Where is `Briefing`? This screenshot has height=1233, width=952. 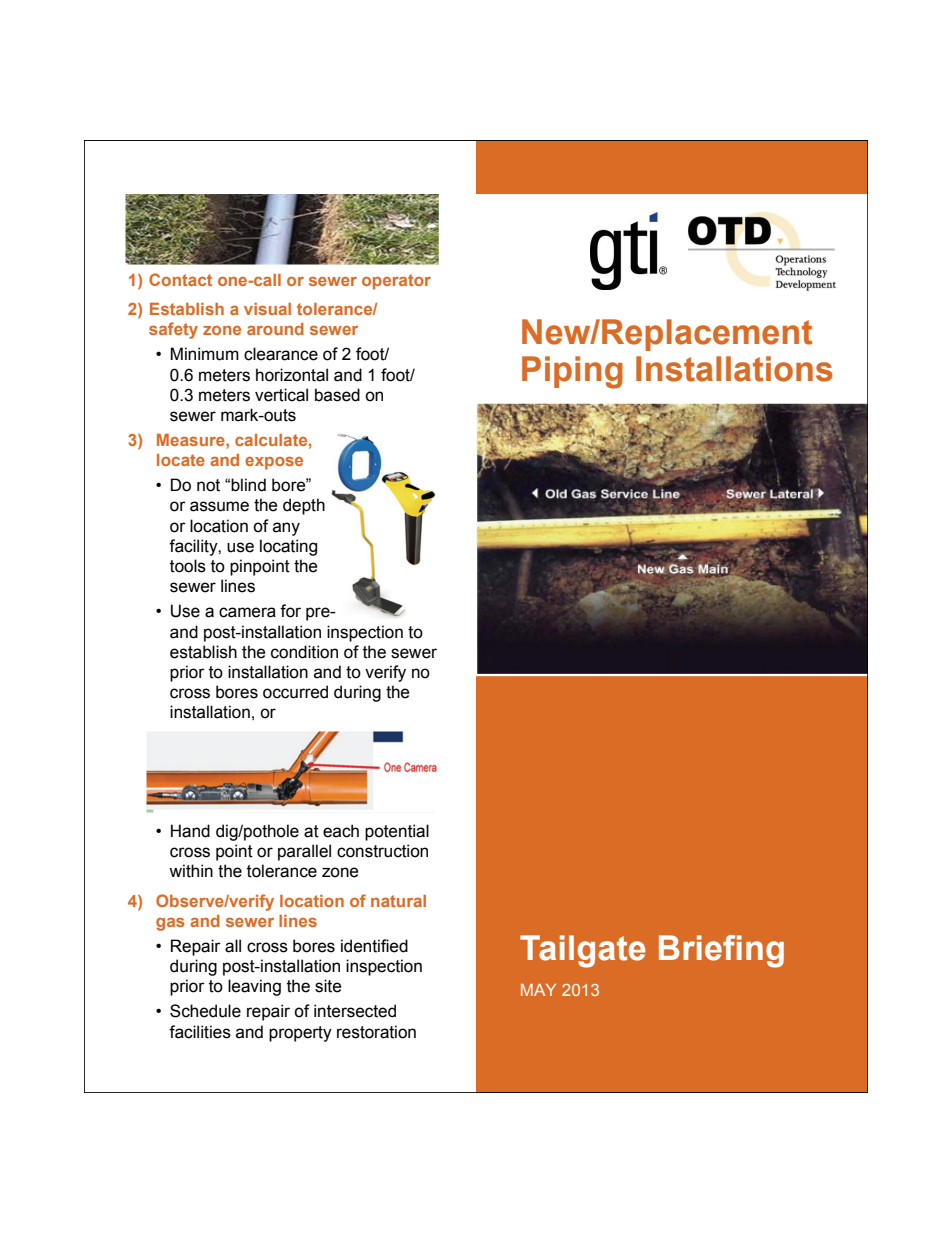 Briefing is located at coordinates (721, 951).
